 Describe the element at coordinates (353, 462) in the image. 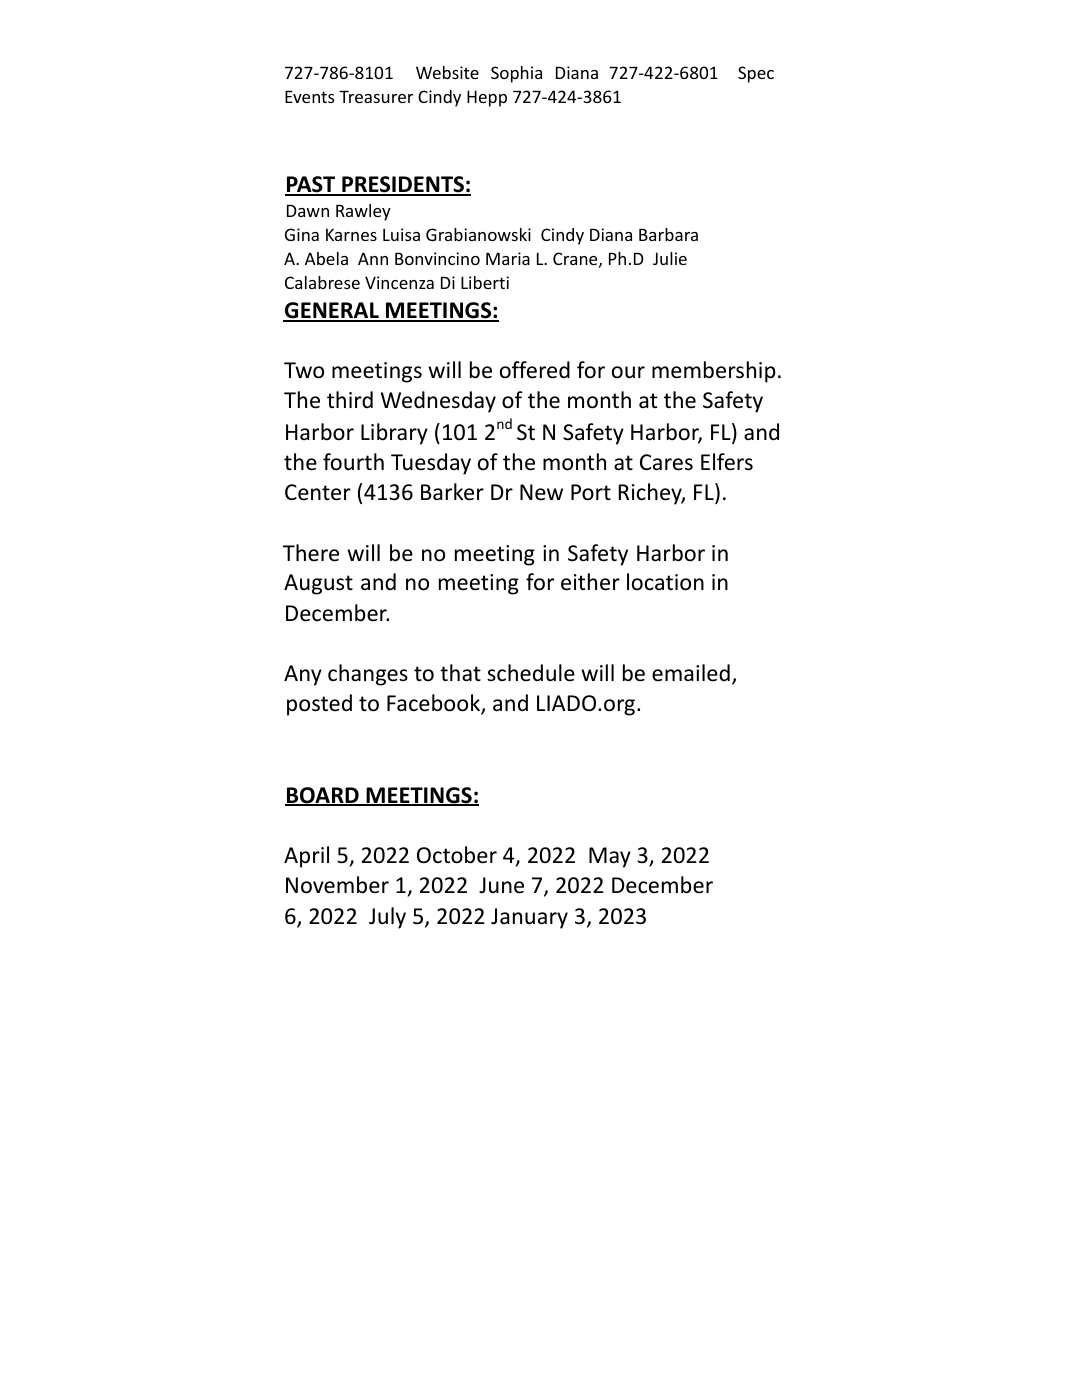

I see `fourth` at that location.
